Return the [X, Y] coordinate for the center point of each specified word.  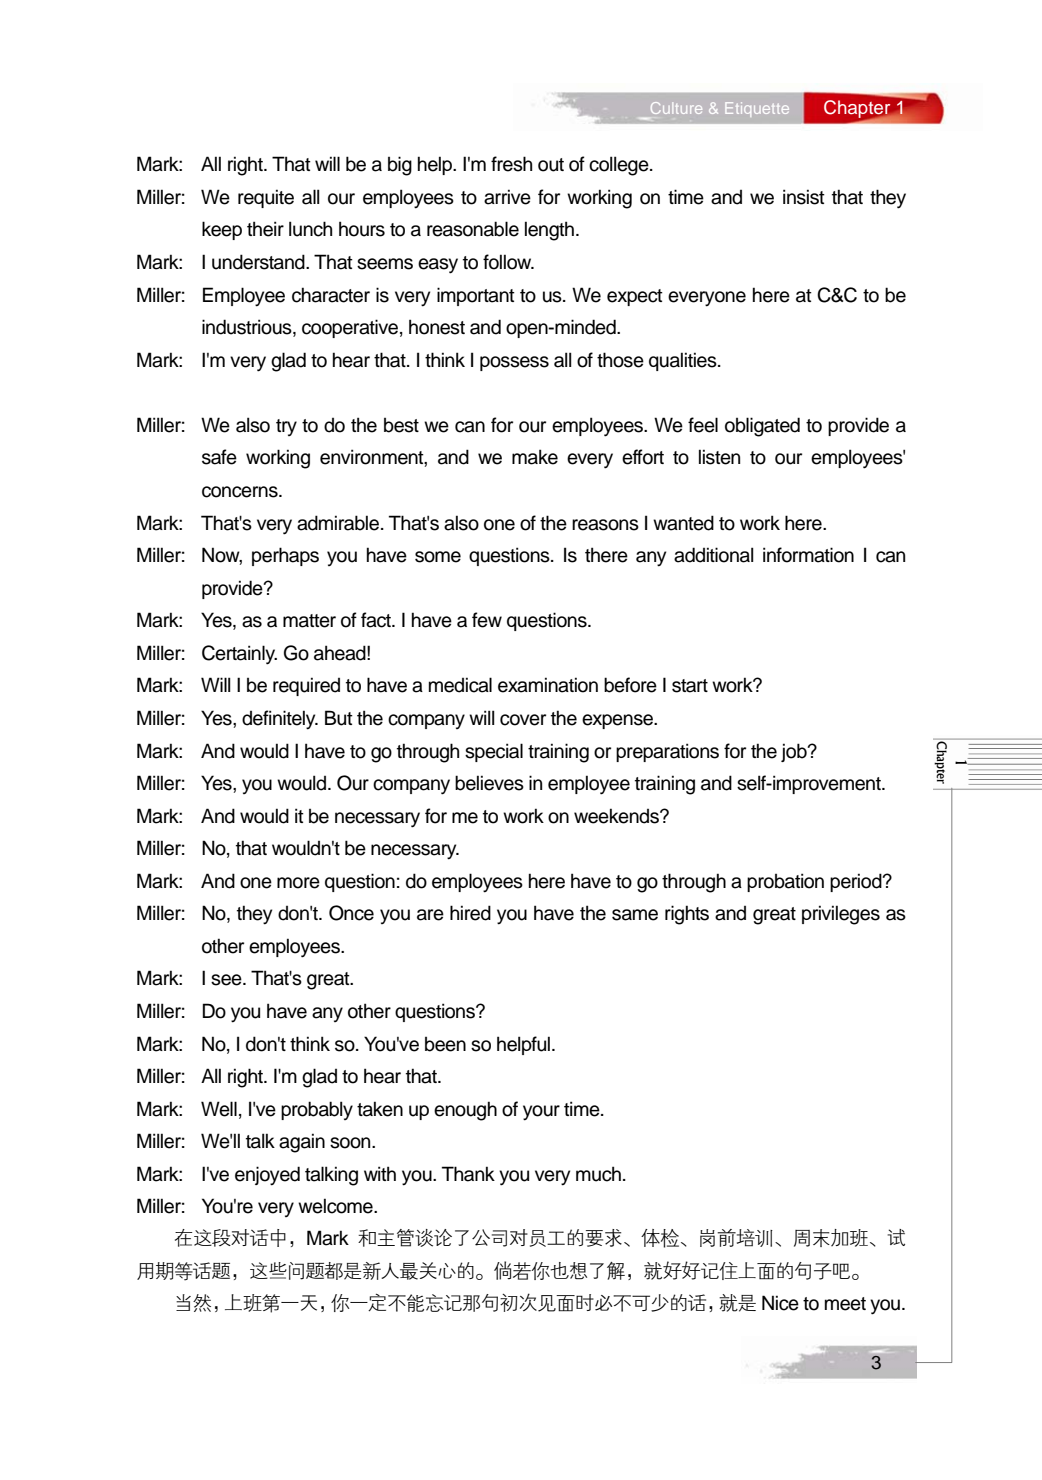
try [286, 427]
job [795, 752]
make [535, 457]
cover [523, 720]
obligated [762, 427]
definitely [280, 720]
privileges [841, 915]
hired [470, 913]
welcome [336, 1206]
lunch [310, 229]
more [298, 883]
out [551, 165]
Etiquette [757, 109]
